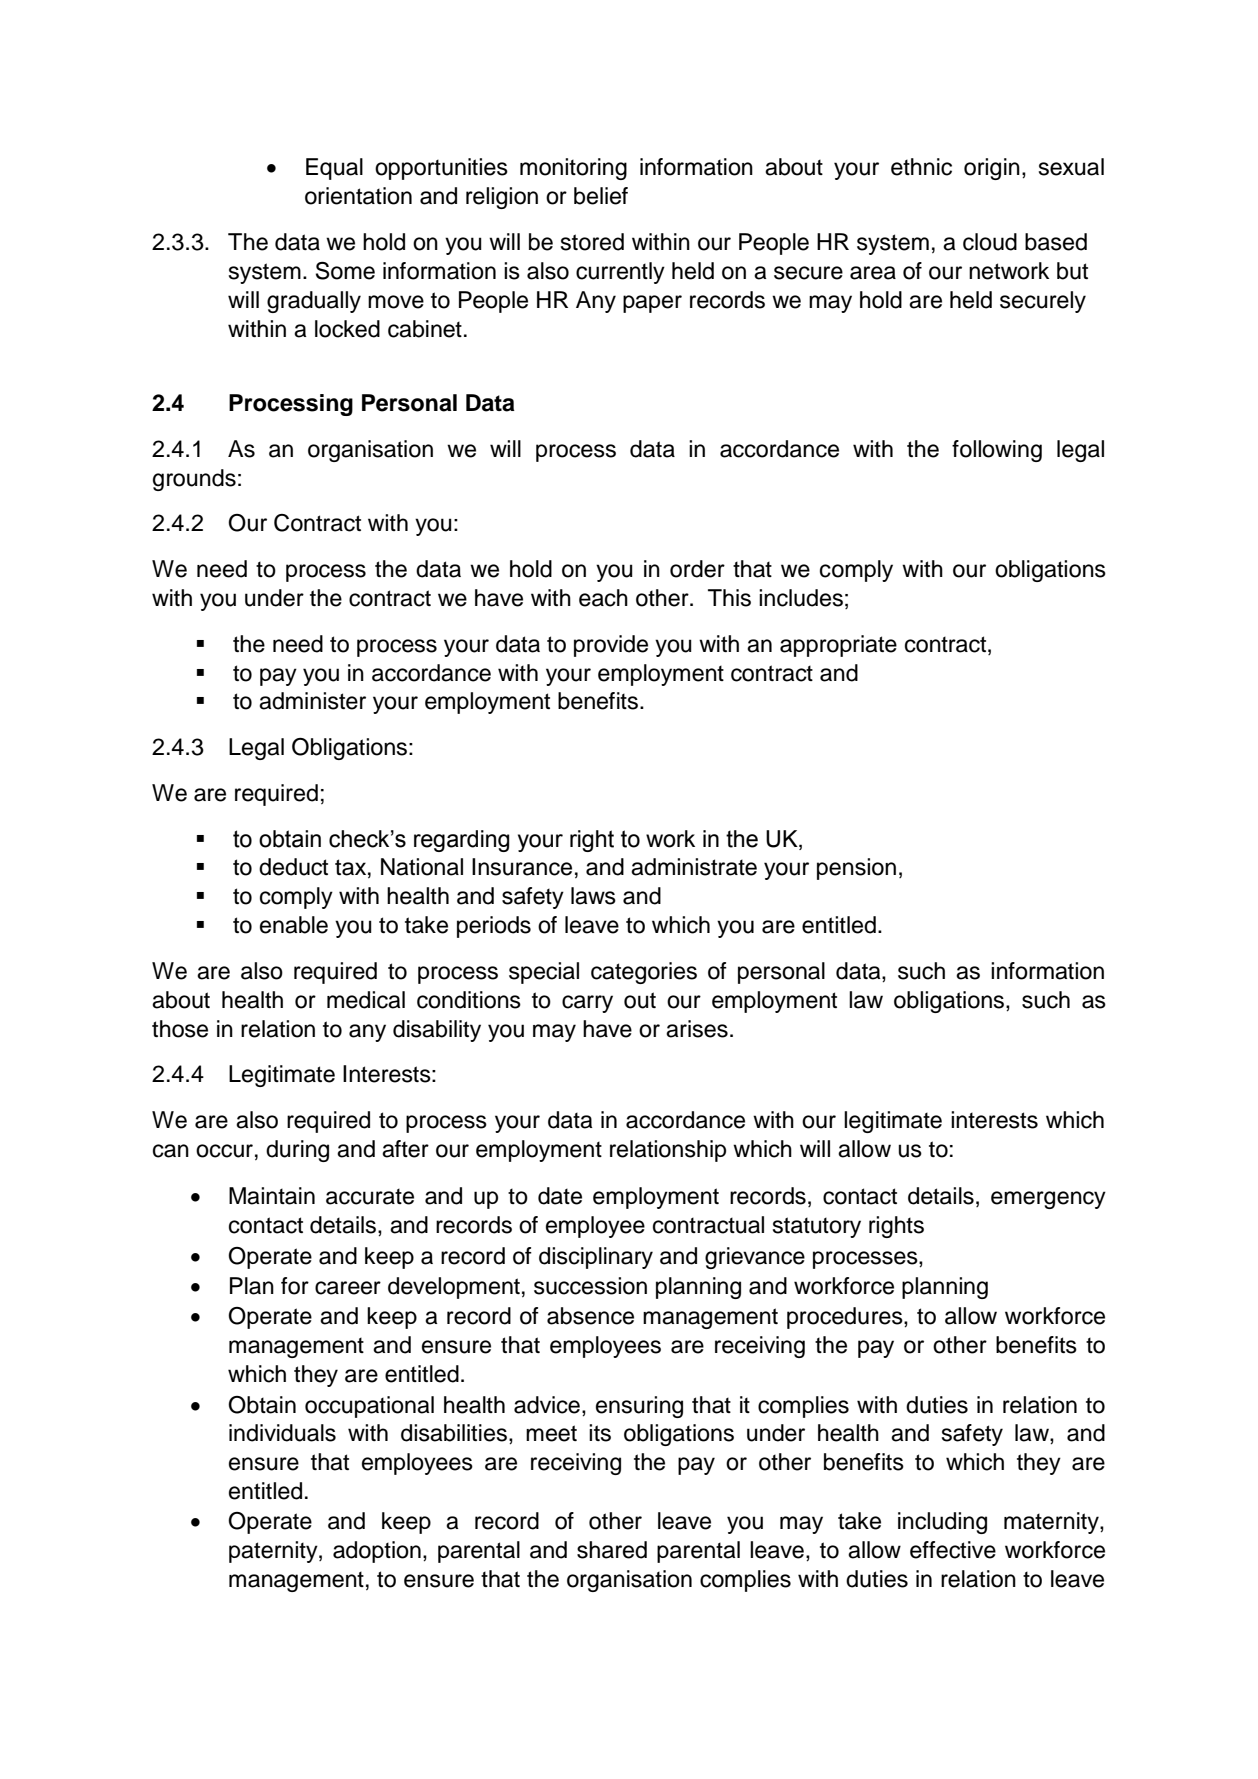 Image resolution: width=1258 pixels, height=1779 pixels. I want to click on appropriate, so click(838, 646).
